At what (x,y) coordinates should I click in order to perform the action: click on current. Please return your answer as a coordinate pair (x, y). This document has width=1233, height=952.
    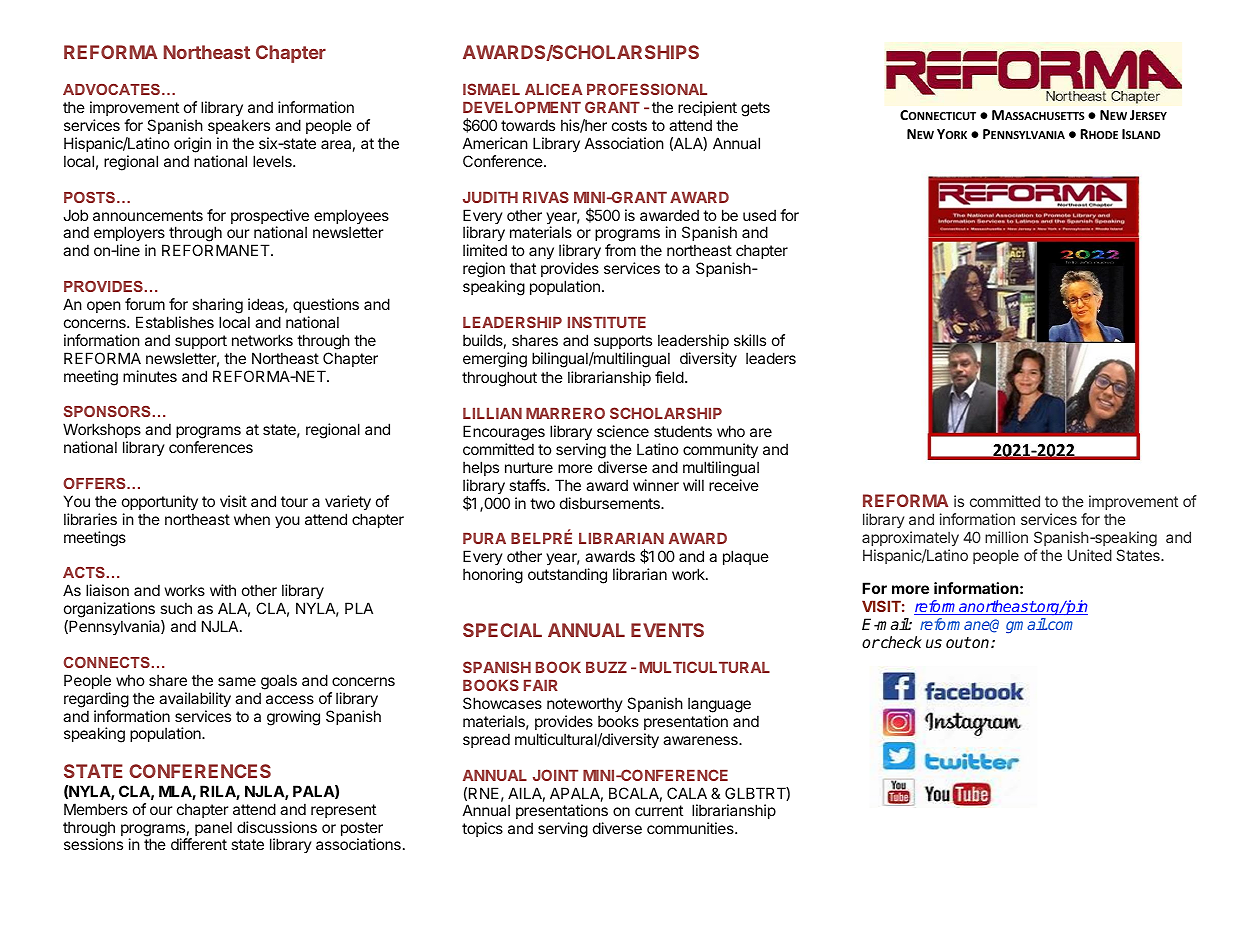
    Looking at the image, I should click on (659, 810).
